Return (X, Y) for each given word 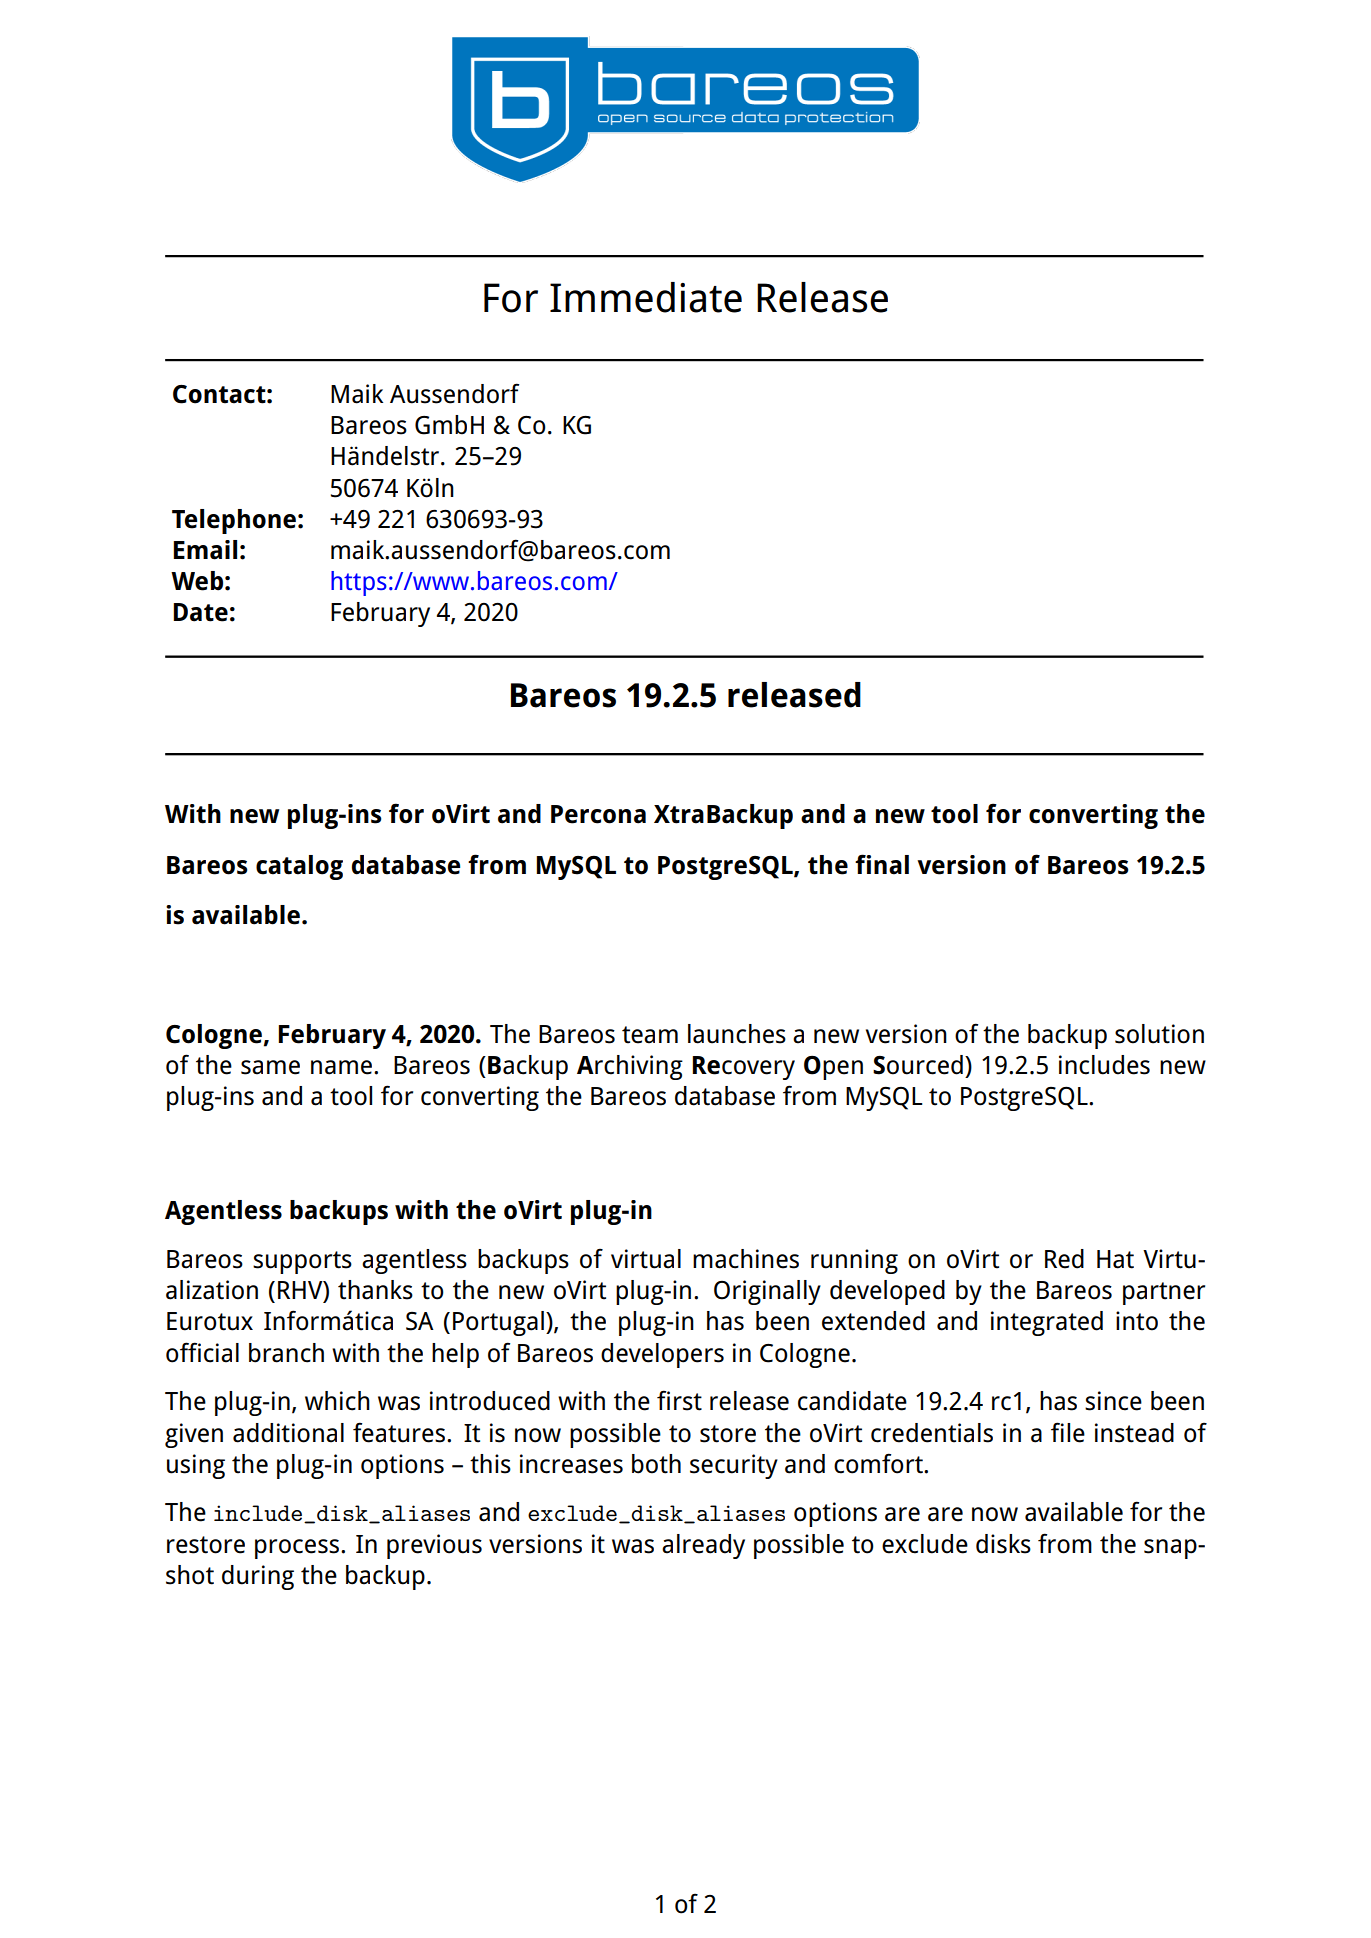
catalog (299, 867)
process (297, 1549)
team (650, 1035)
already (703, 1546)
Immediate (646, 297)
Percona (598, 814)
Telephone (234, 521)
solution (1159, 1034)
